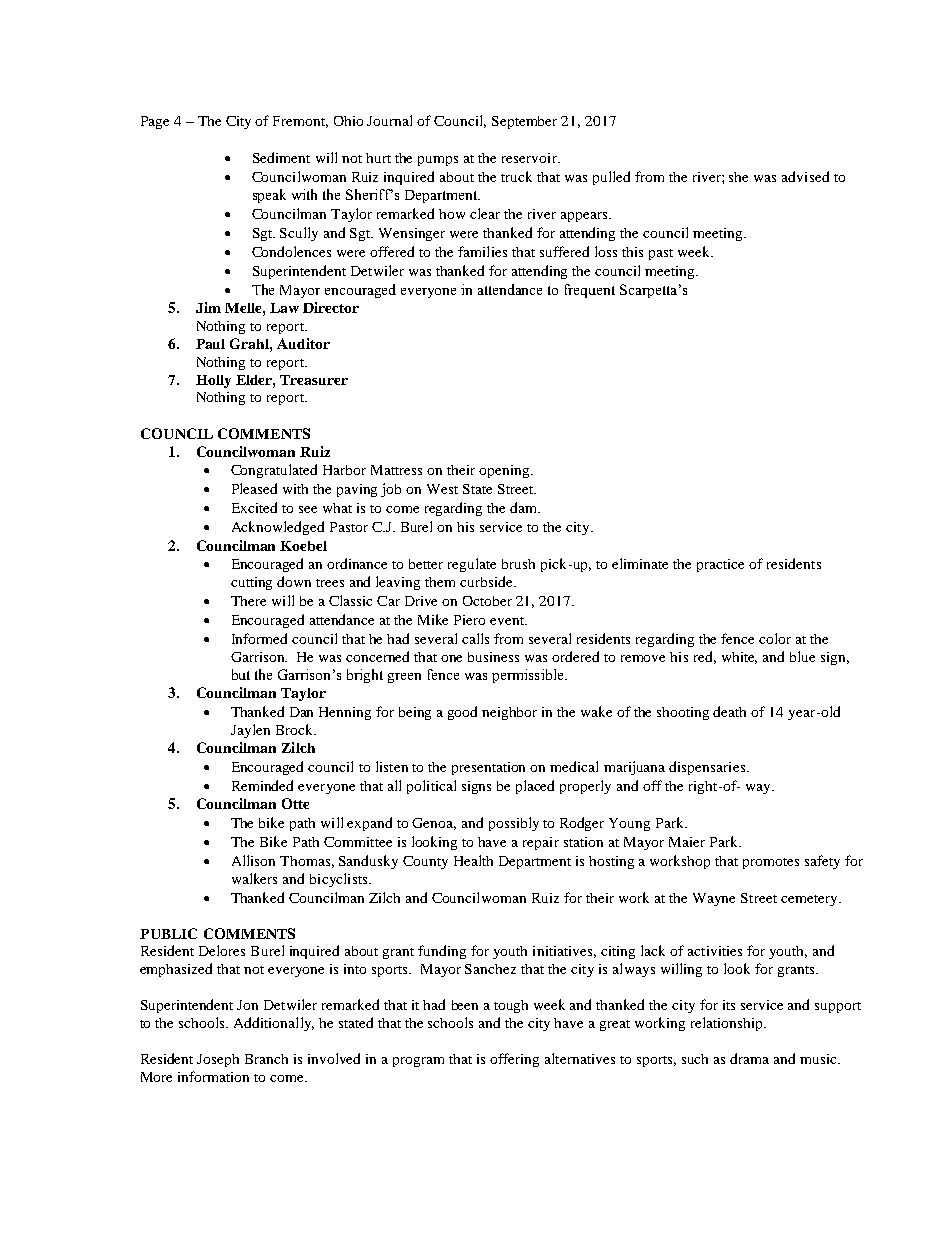  I want to click on advised, so click(805, 176).
